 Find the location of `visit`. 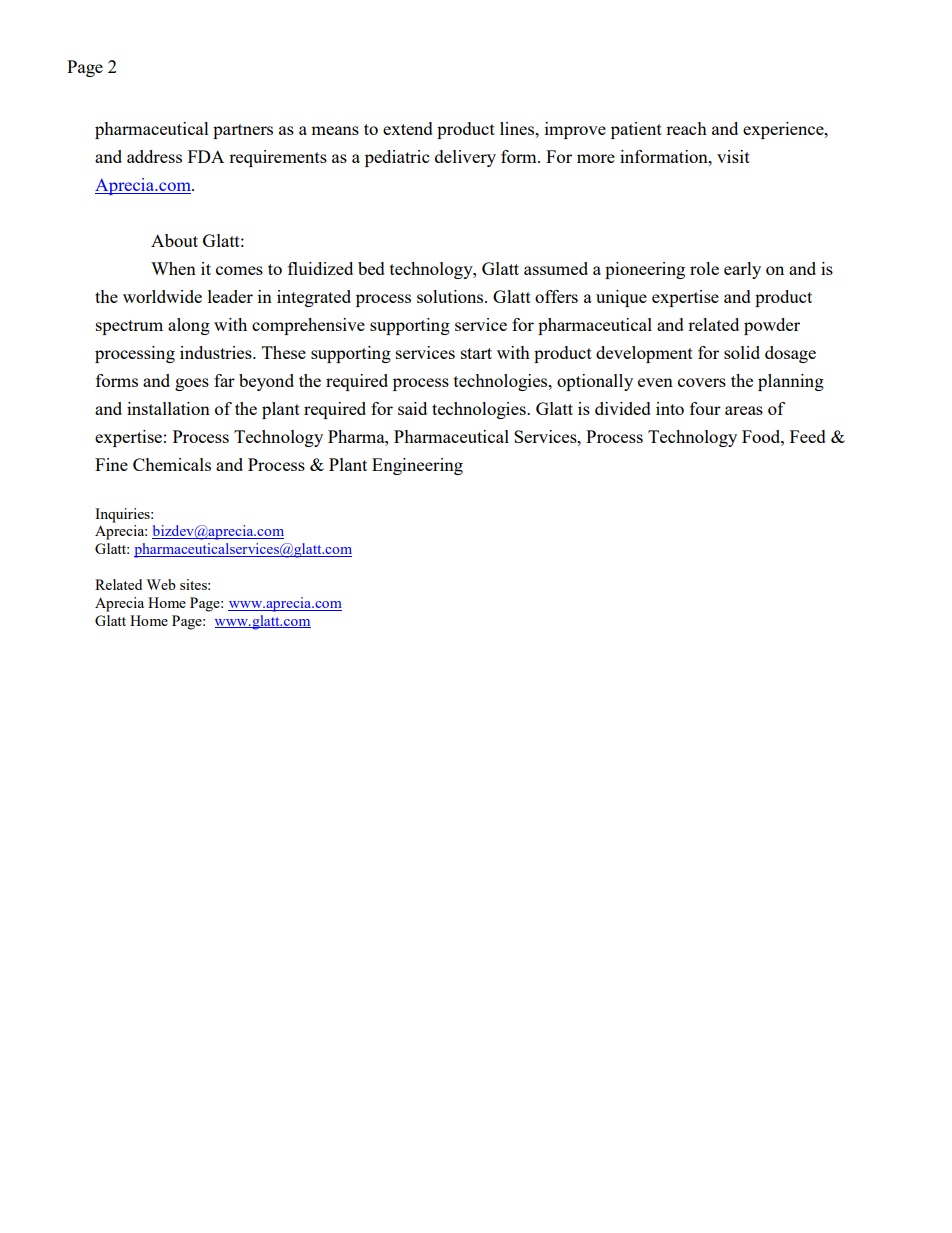

visit is located at coordinates (733, 156).
